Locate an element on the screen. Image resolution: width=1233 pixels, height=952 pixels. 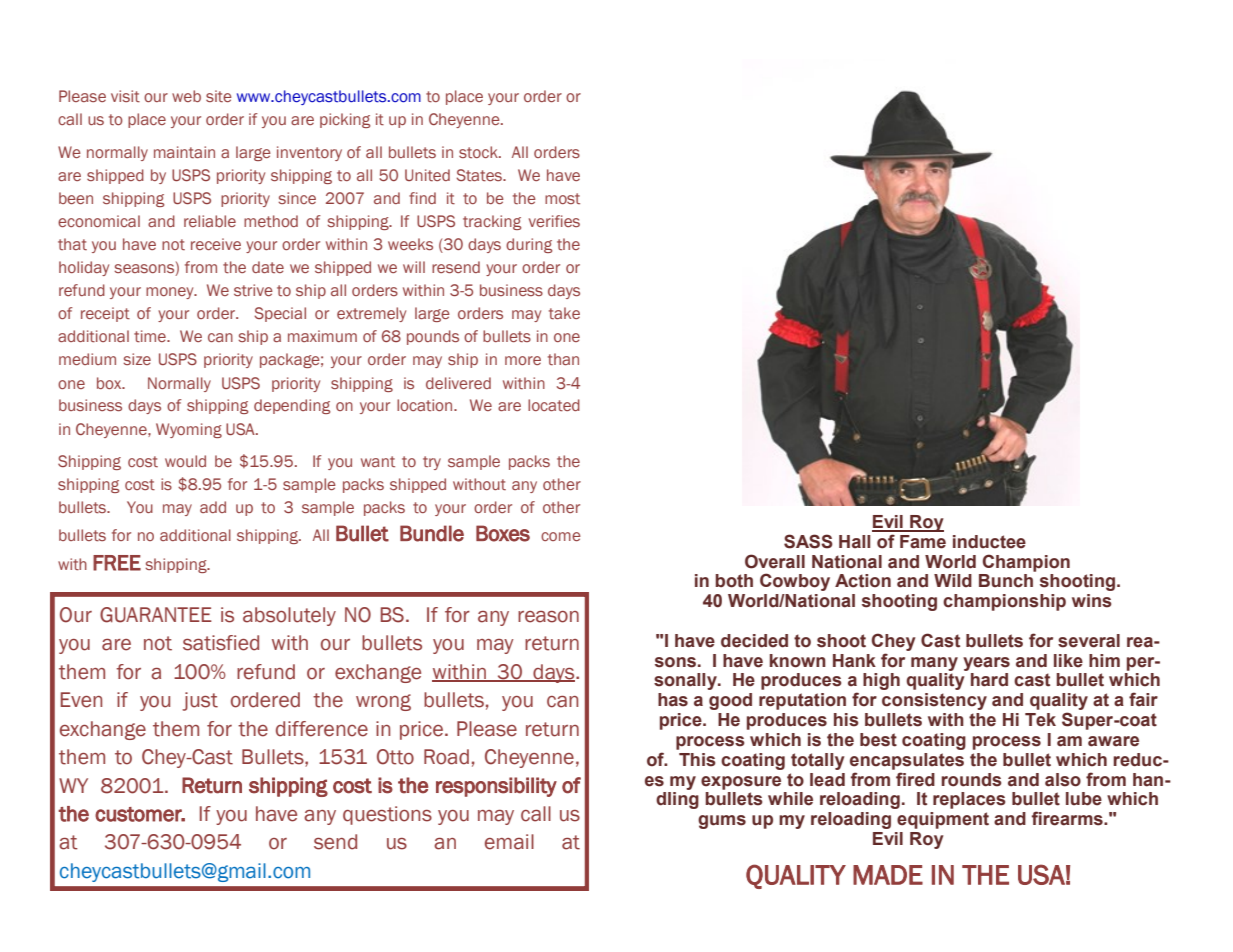
reason is located at coordinates (548, 617).
